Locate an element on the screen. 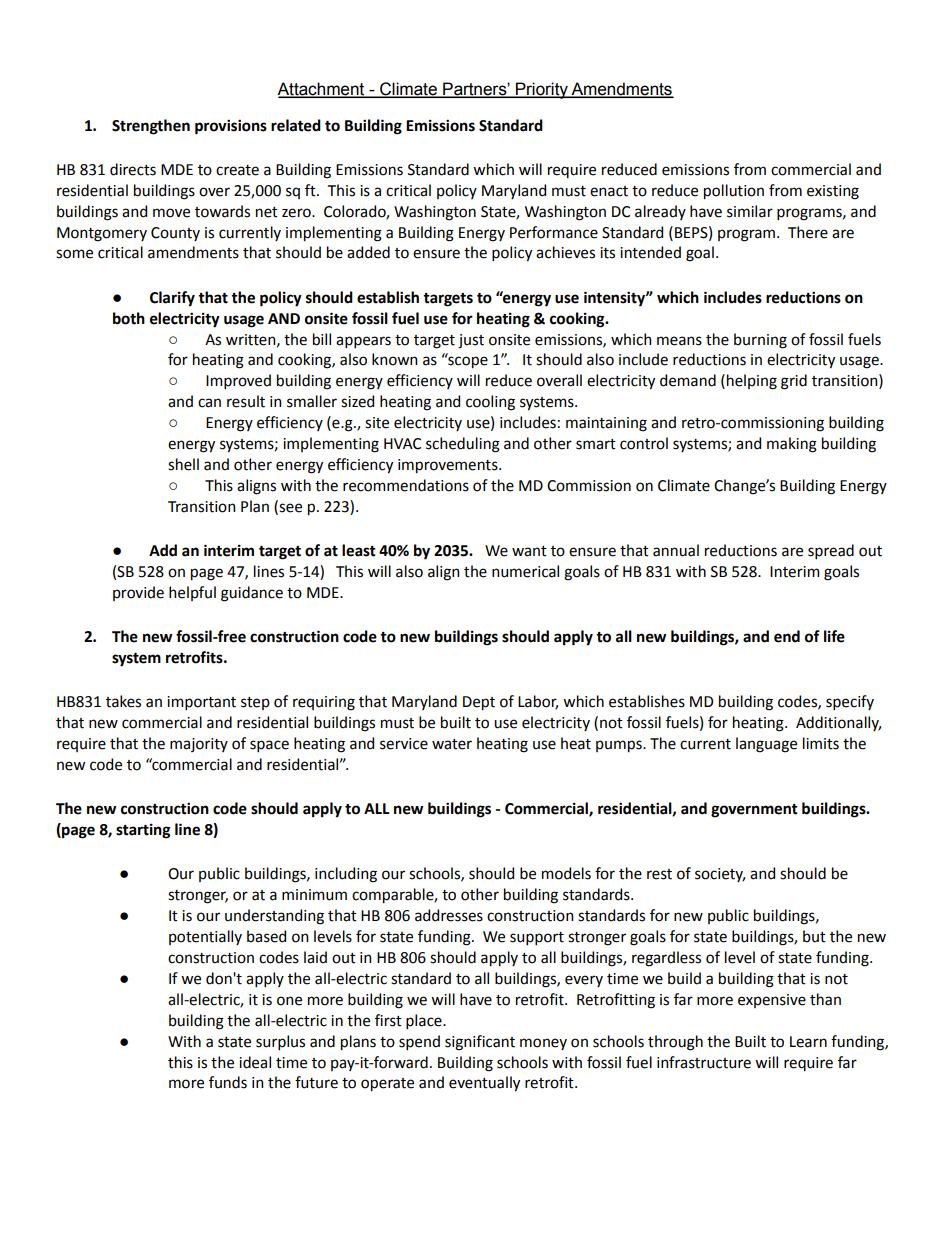 This screenshot has height=1233, width=952. helpful is located at coordinates (192, 593).
